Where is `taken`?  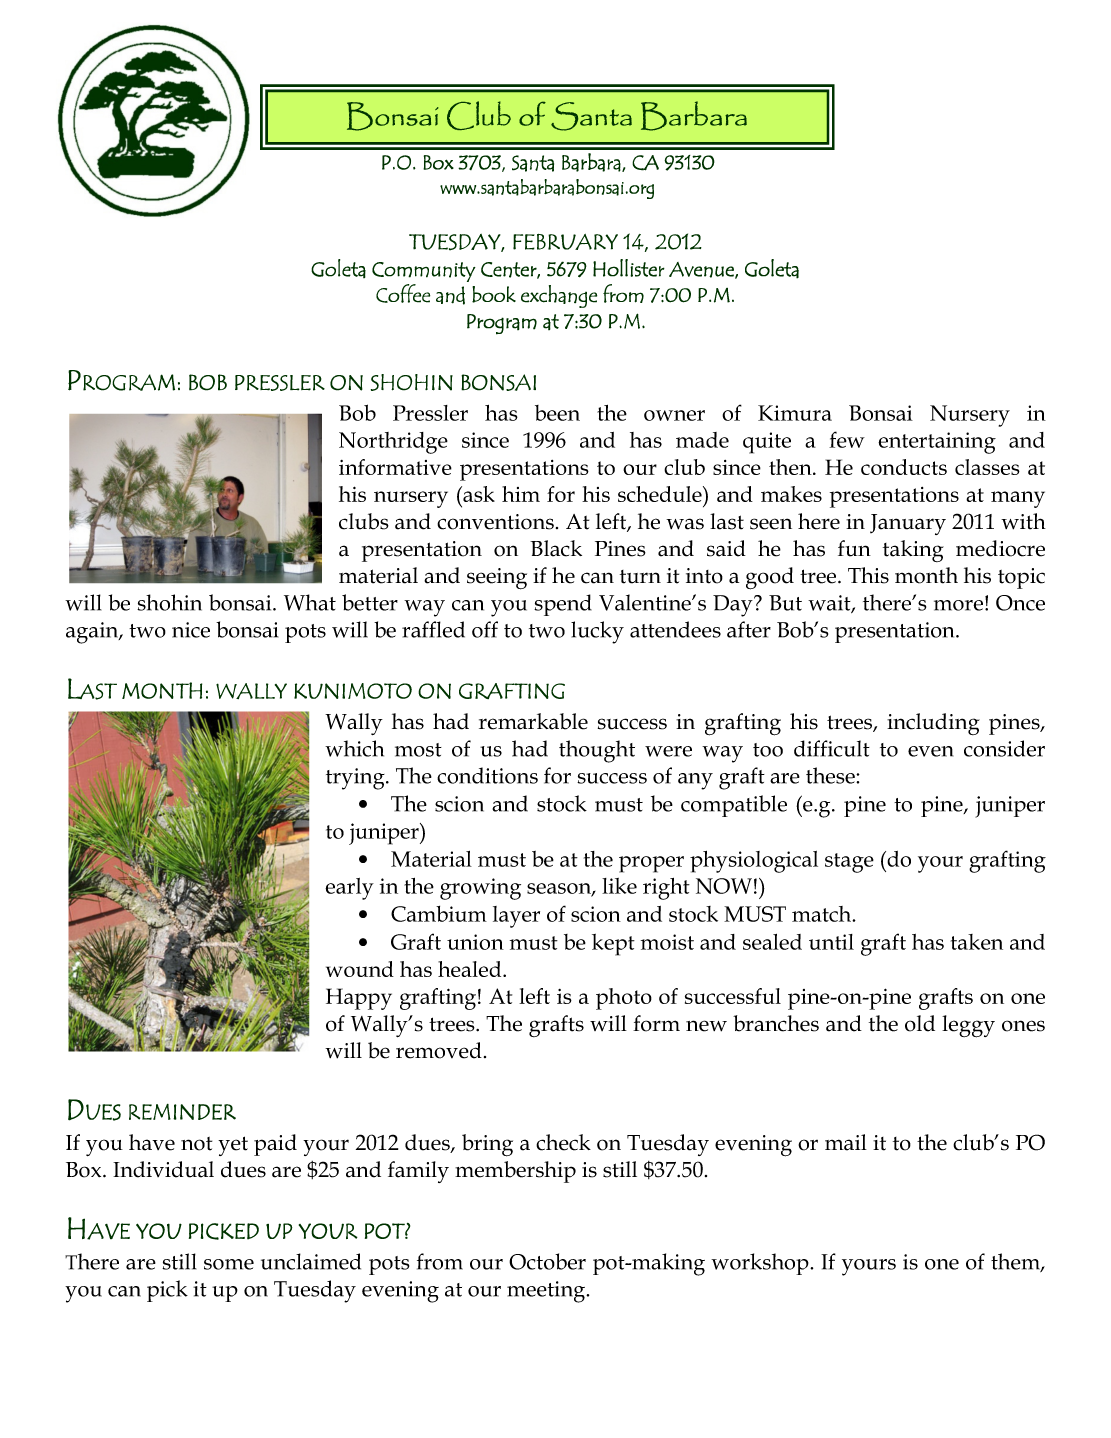 taken is located at coordinates (977, 942).
